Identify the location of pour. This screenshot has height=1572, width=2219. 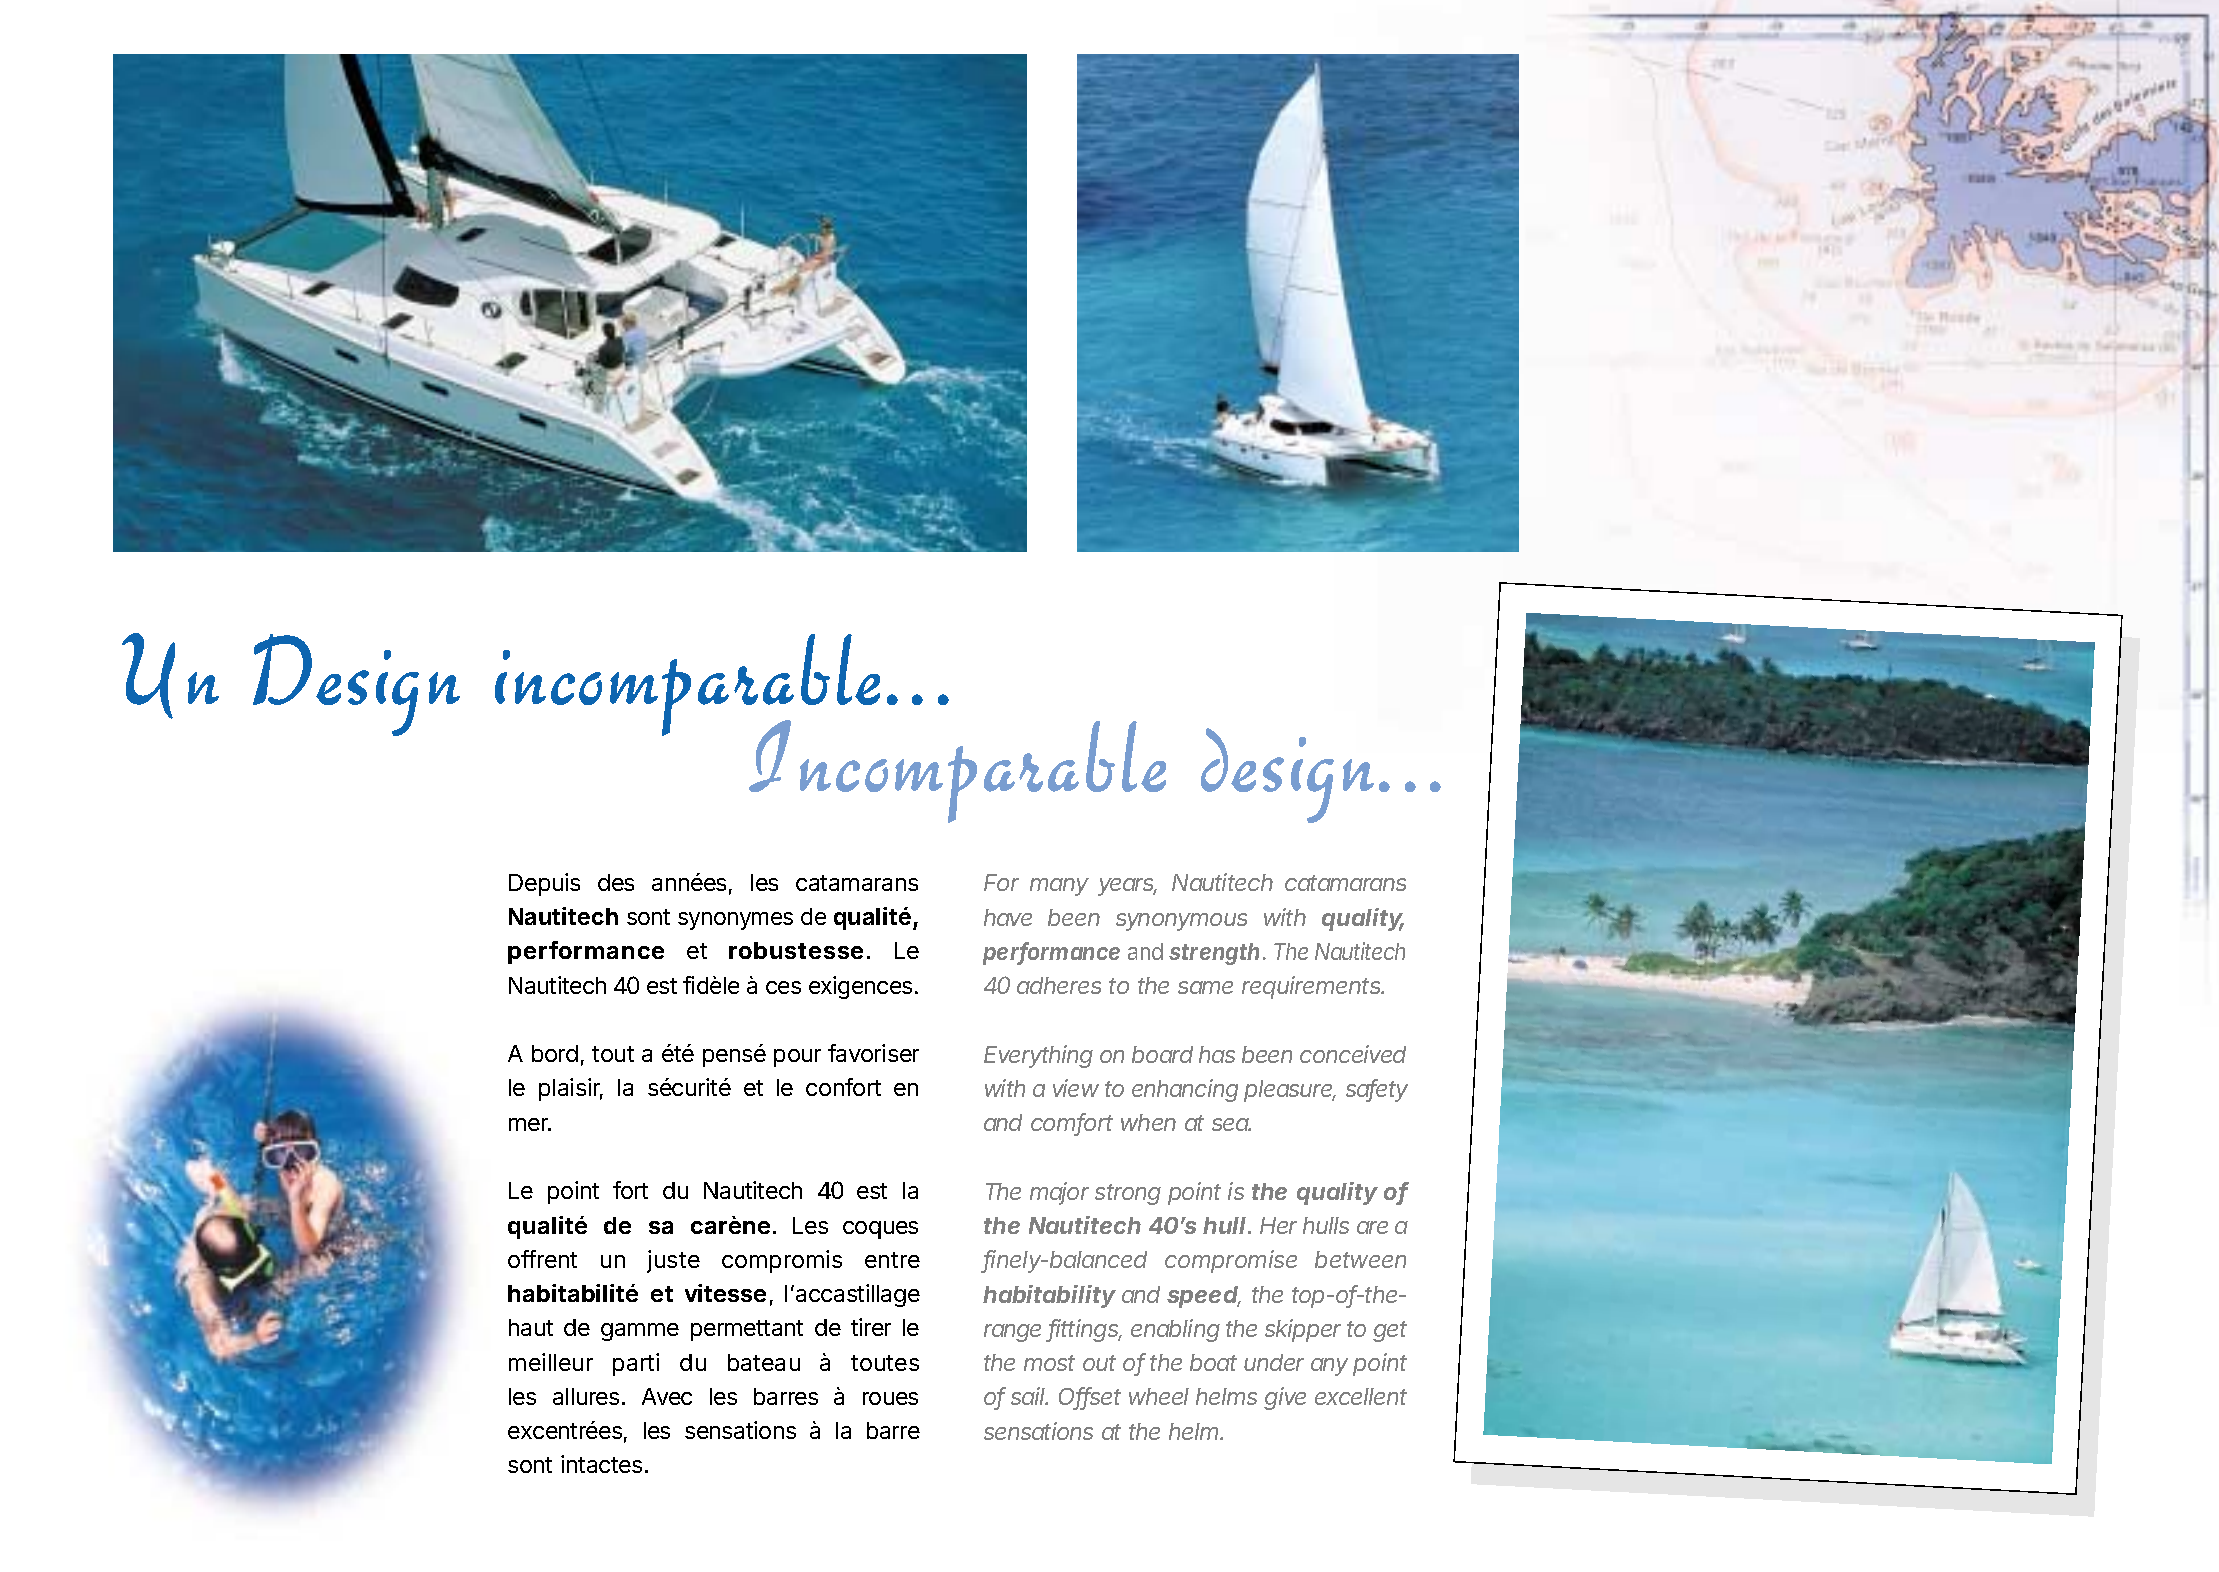
(797, 1058).
